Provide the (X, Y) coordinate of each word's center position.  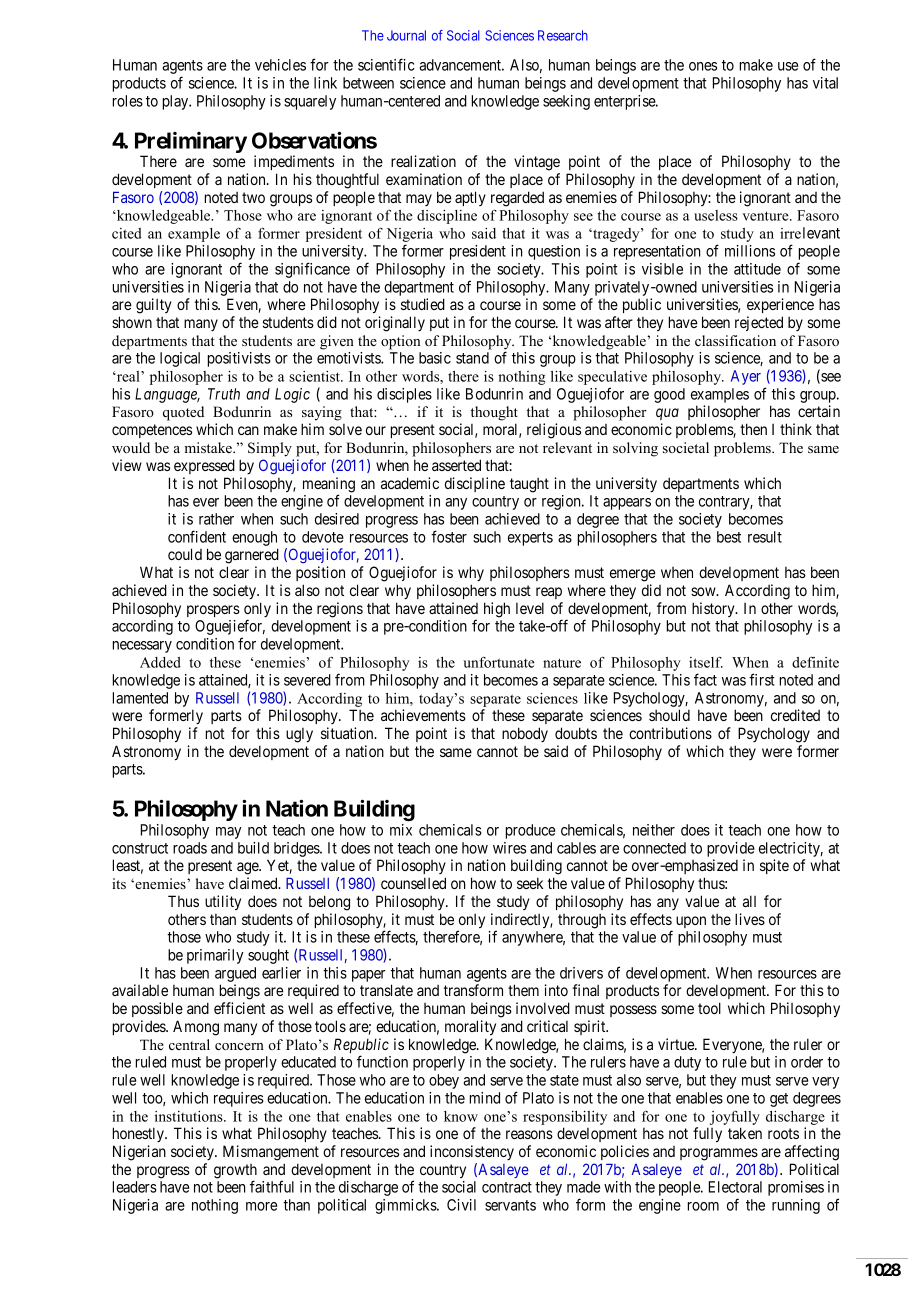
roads (190, 848)
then (753, 429)
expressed (204, 466)
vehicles (280, 65)
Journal (406, 35)
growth (235, 1172)
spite (774, 866)
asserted (456, 465)
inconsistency (472, 1152)
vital (825, 83)
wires (509, 848)
